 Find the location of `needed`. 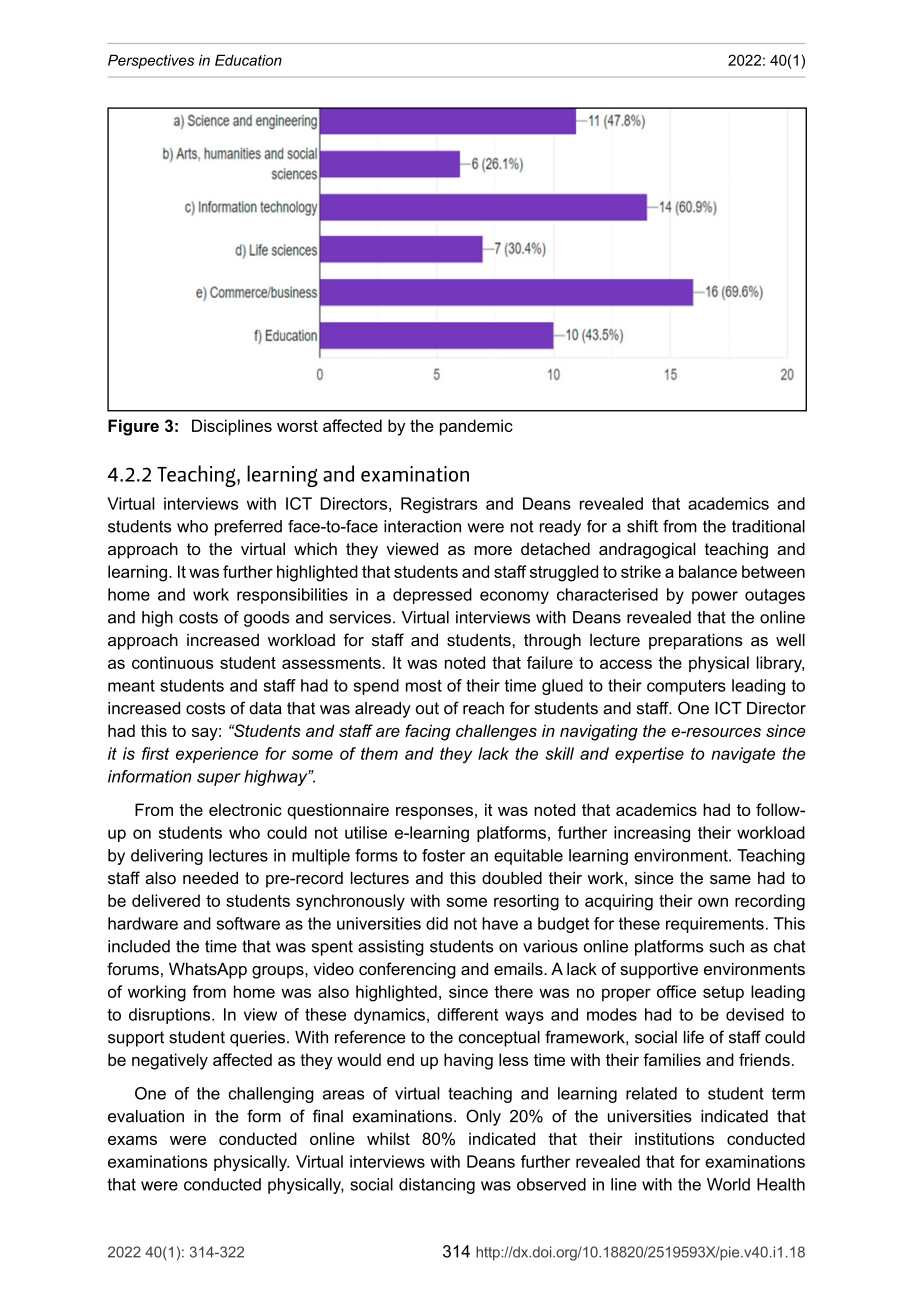

needed is located at coordinates (210, 877).
